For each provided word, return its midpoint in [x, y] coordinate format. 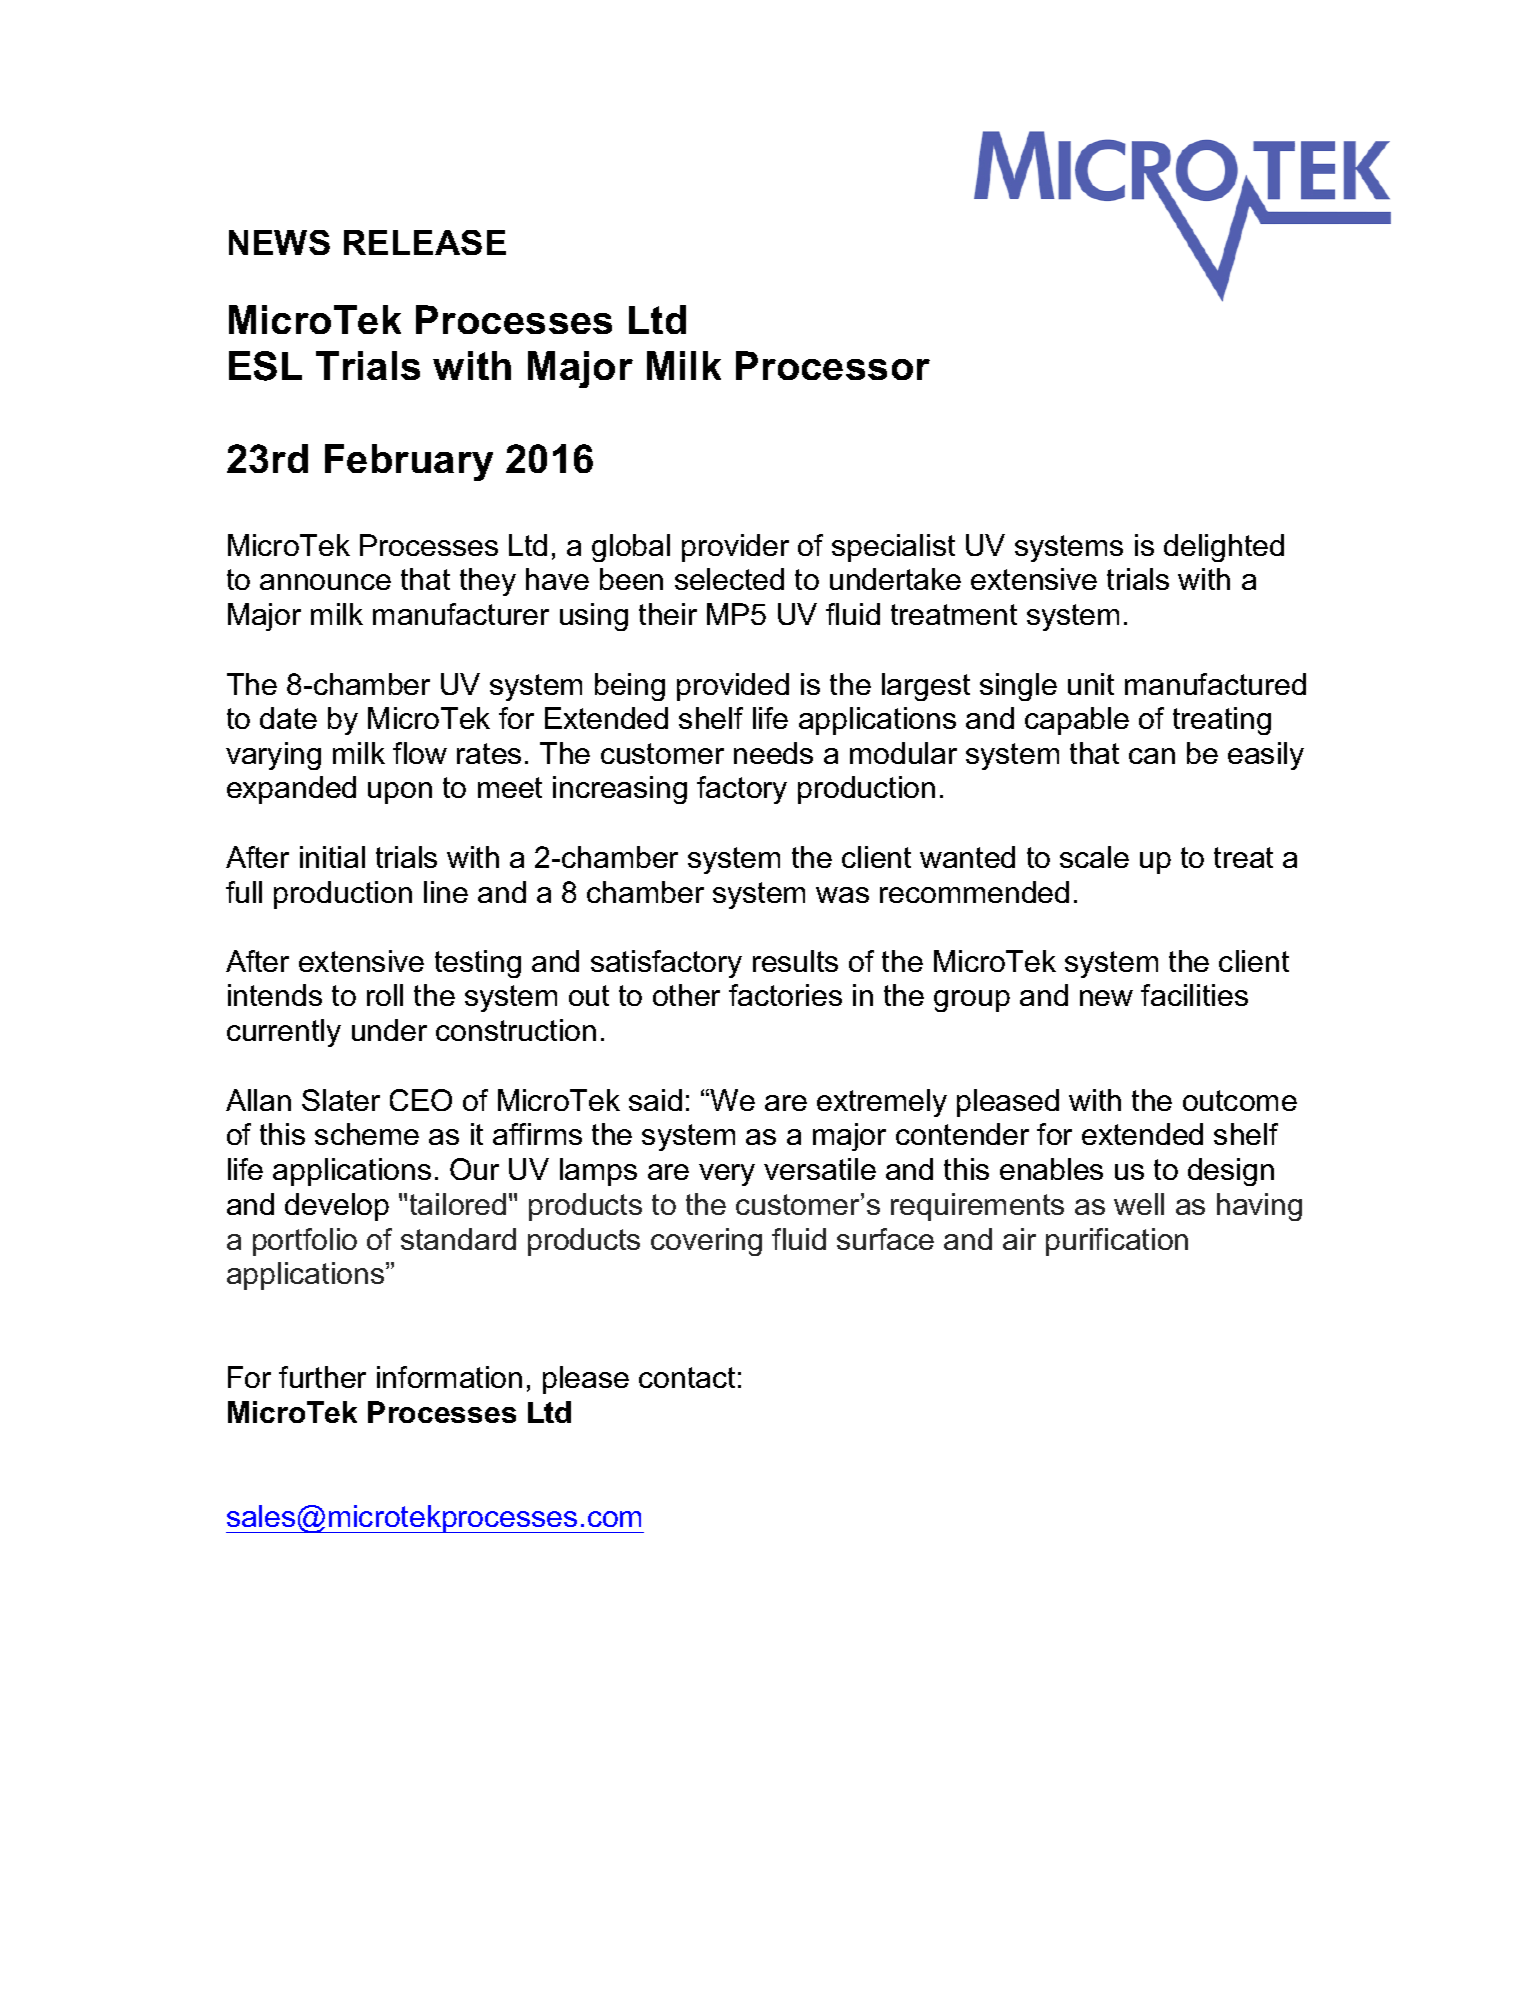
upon [400, 793]
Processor [833, 365]
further [322, 1377]
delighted [1224, 548]
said [655, 1100]
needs [773, 753]
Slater [341, 1100]
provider [735, 548]
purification [1117, 1242]
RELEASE [425, 242]
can [1152, 756]
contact [687, 1377]
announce [325, 582]
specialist [893, 548]
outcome [1240, 1100]
